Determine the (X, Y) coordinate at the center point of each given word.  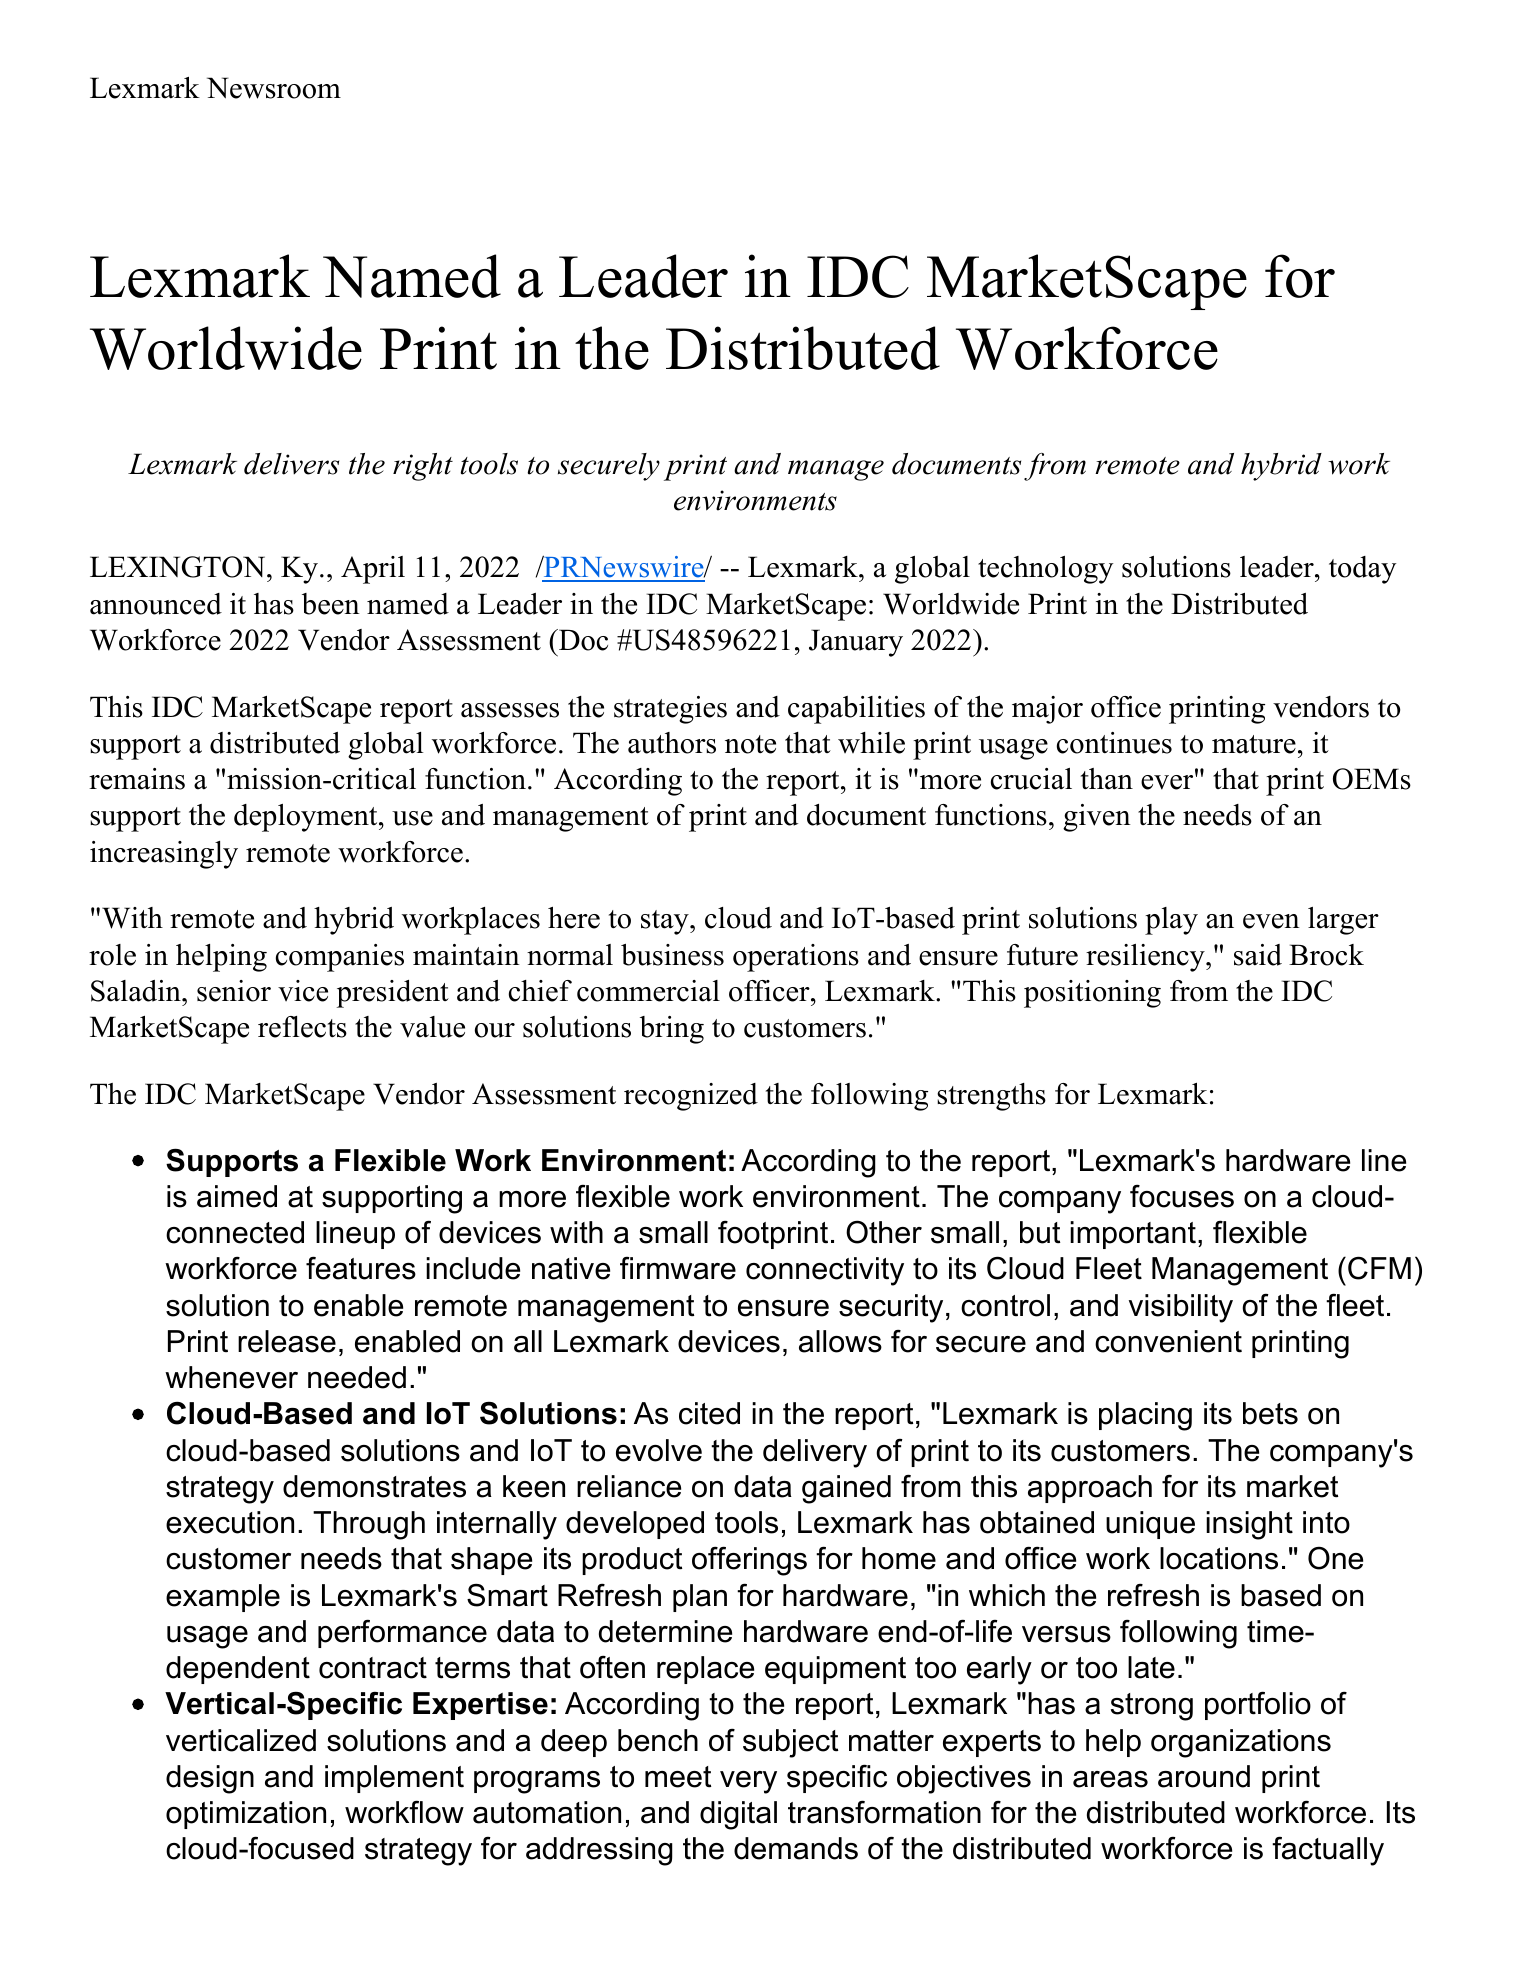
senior (234, 991)
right (423, 467)
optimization (246, 1815)
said (1258, 955)
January (856, 643)
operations (796, 958)
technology (1045, 570)
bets (1270, 1413)
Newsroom (274, 88)
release (287, 1341)
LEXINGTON (179, 567)
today (1362, 570)
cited (709, 1413)
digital (738, 1815)
